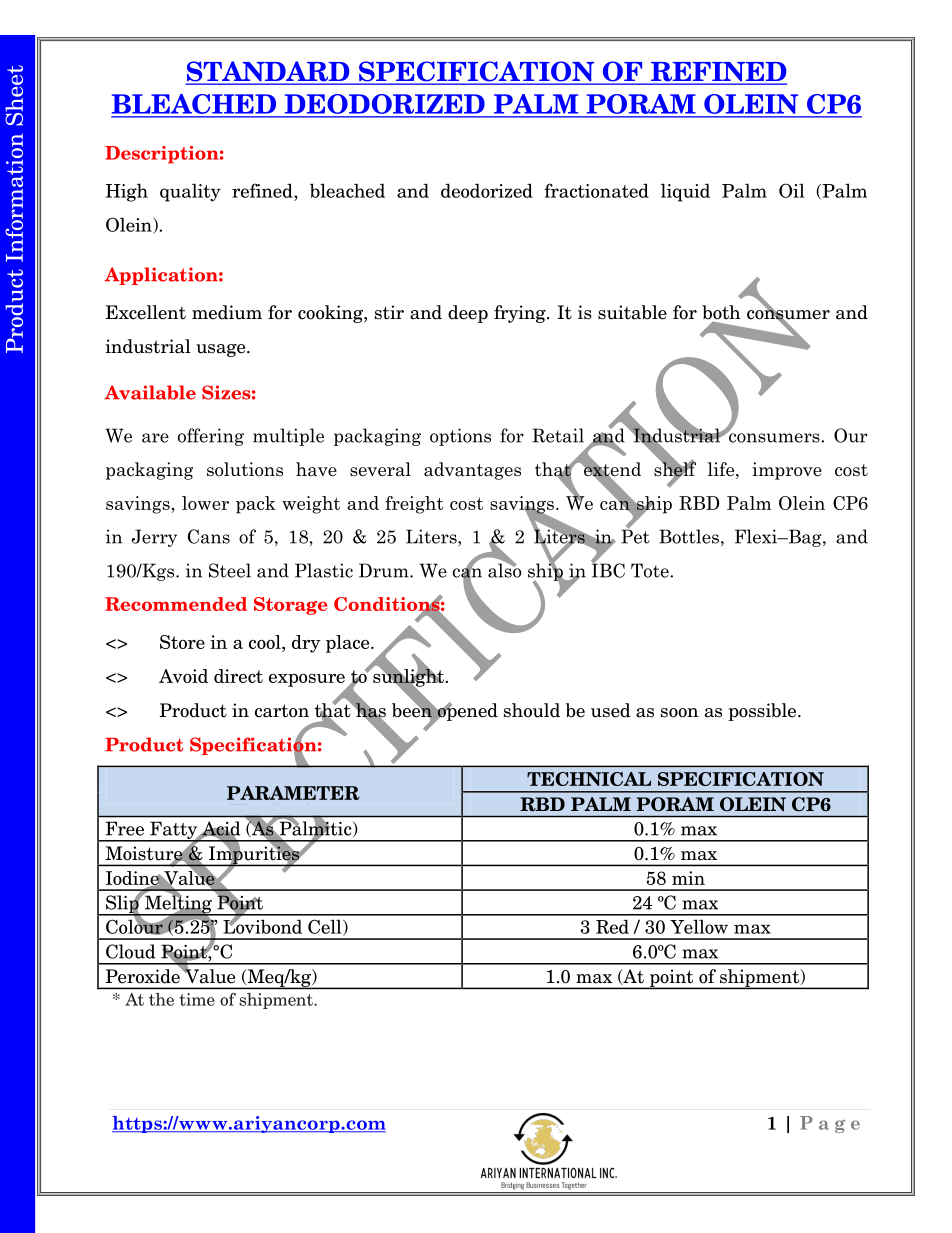 The height and width of the document is (1233, 952). I want to click on carton, so click(282, 711).
